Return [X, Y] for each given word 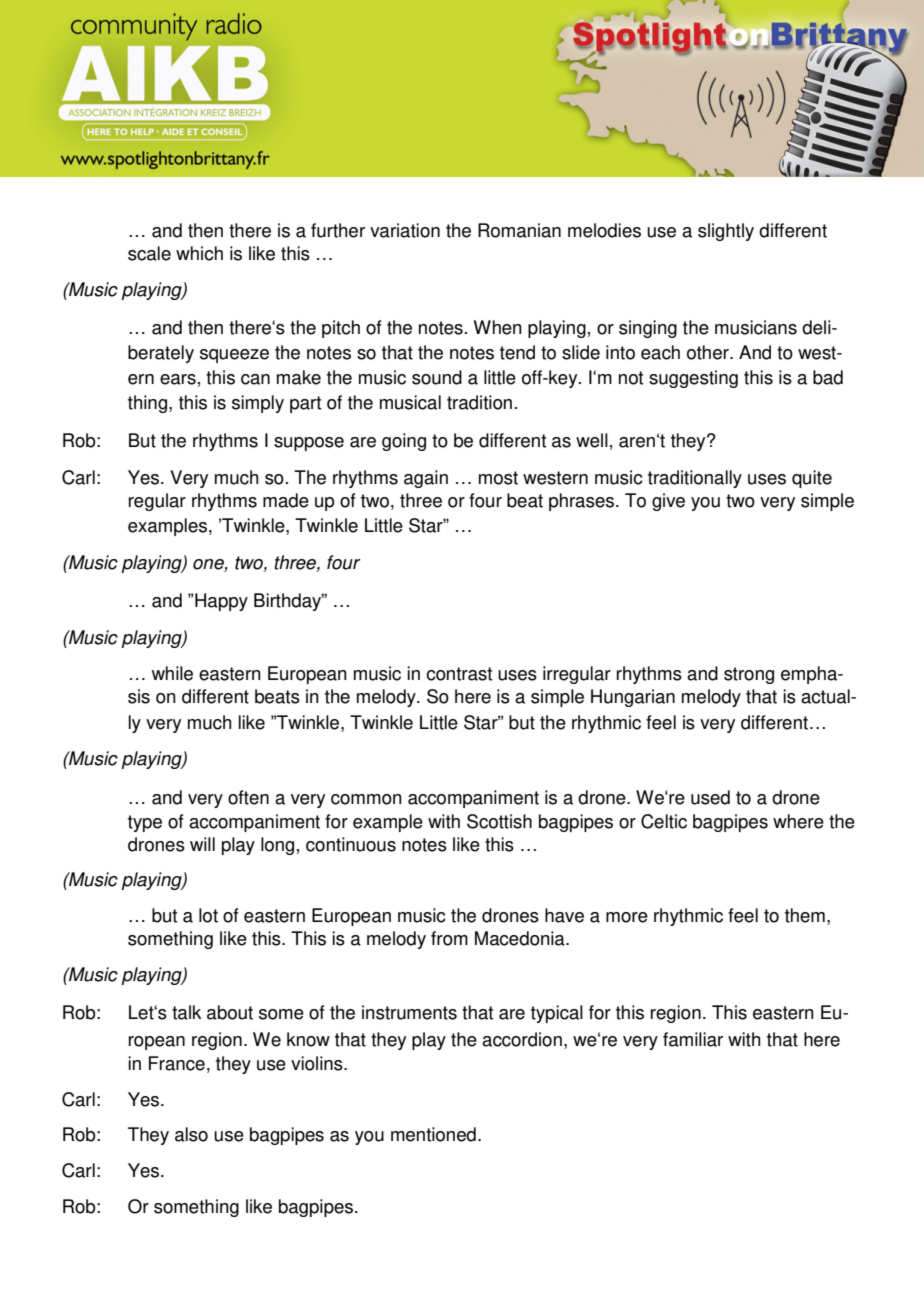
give [668, 502]
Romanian [519, 230]
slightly [726, 232]
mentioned [433, 1134]
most [498, 478]
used [710, 797]
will [202, 844]
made [286, 500]
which [199, 253]
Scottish [499, 821]
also [191, 1134]
